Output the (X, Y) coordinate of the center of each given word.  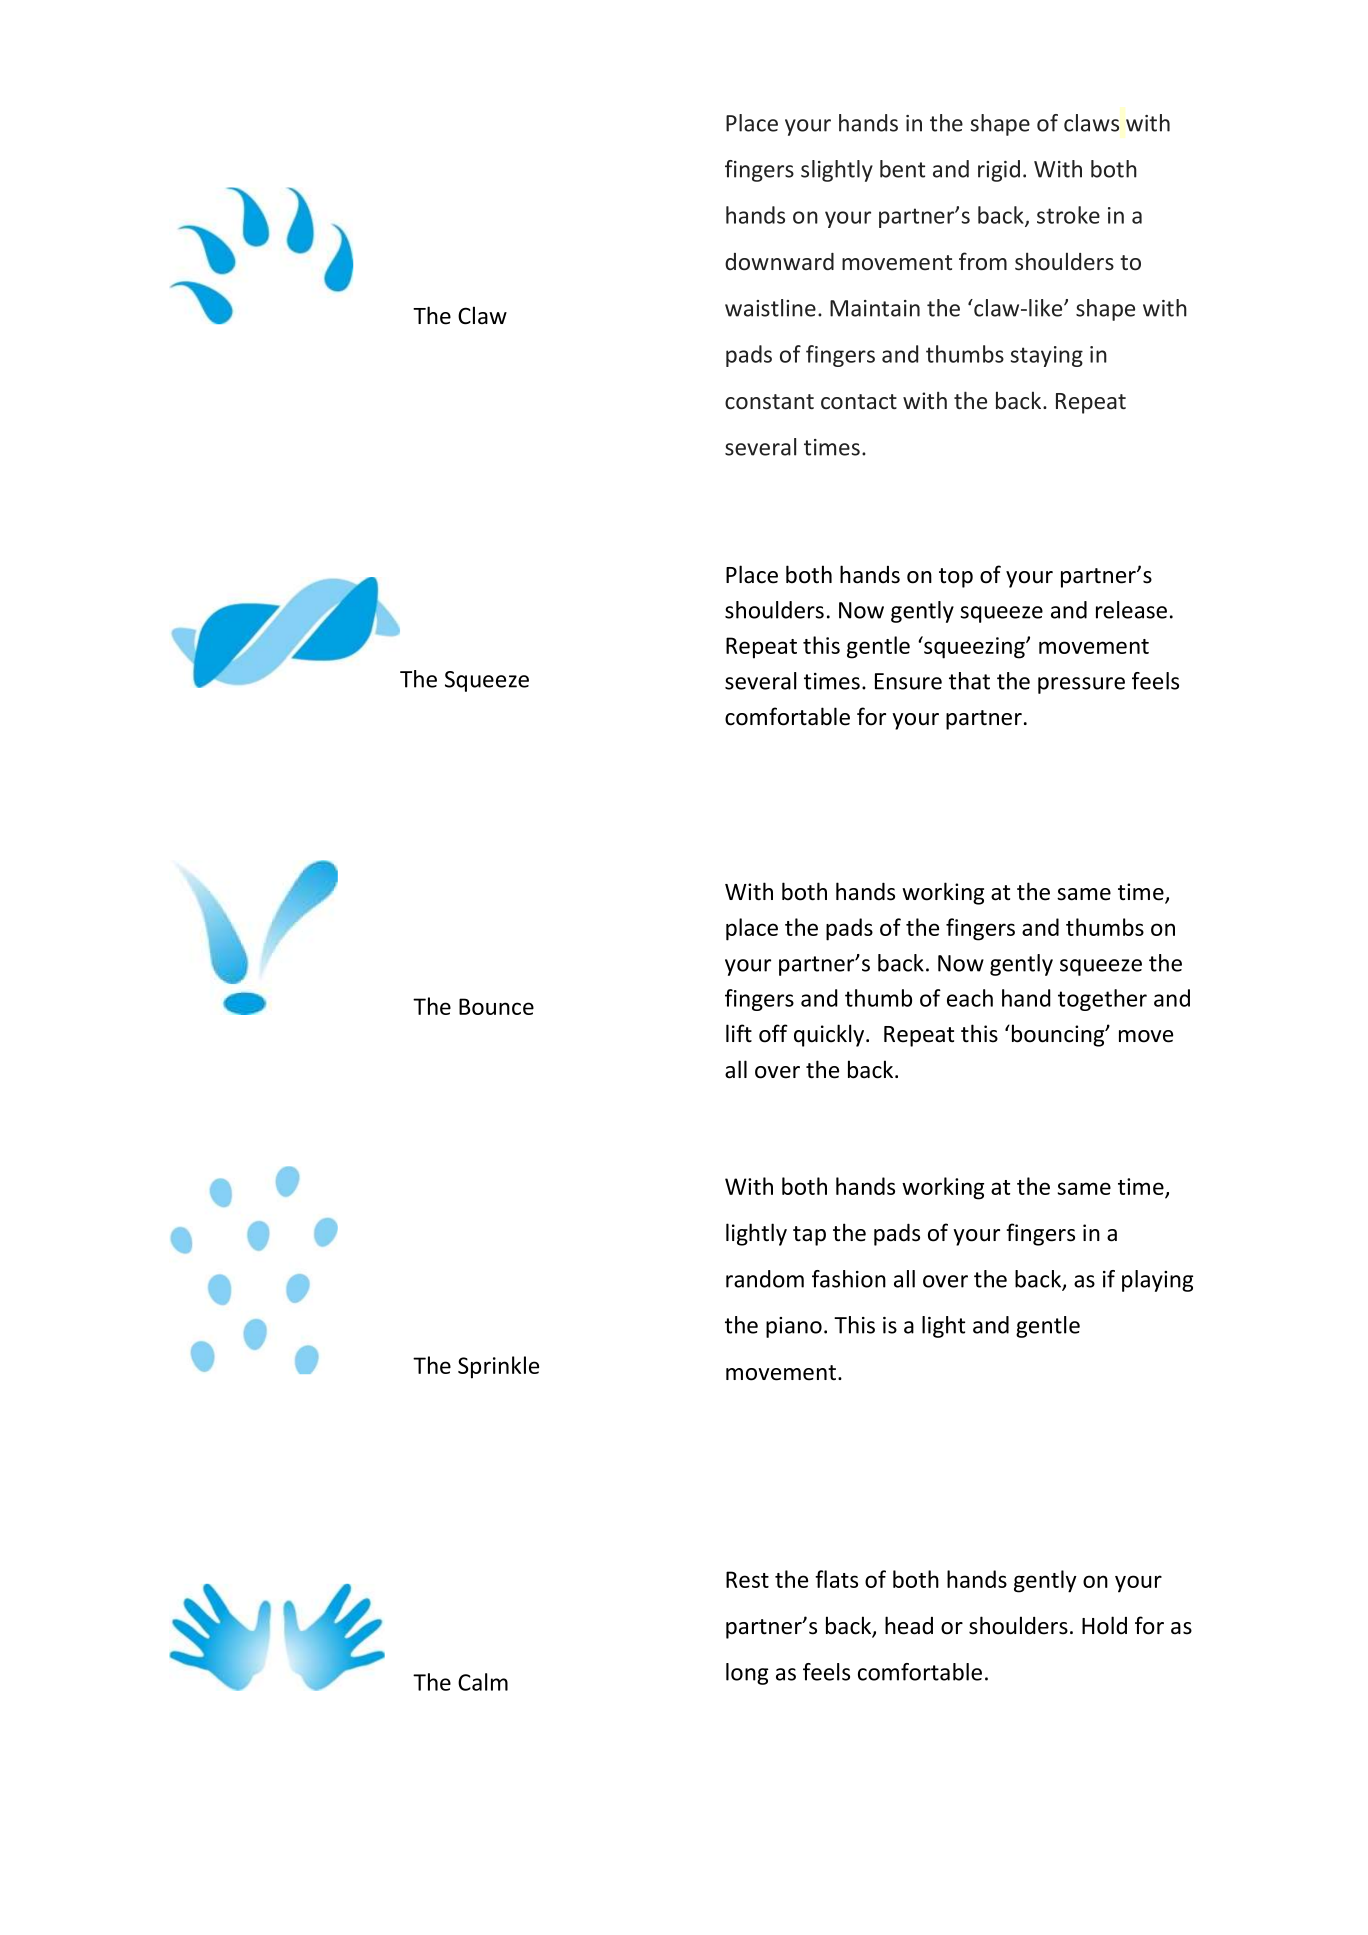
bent (902, 169)
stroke (1068, 215)
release (1131, 610)
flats (836, 1579)
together (1102, 1000)
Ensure (908, 681)
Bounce (496, 1006)
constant (769, 402)
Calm (483, 1682)
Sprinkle (498, 1367)
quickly (830, 1035)
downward (779, 262)
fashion (849, 1279)
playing (1157, 1281)
